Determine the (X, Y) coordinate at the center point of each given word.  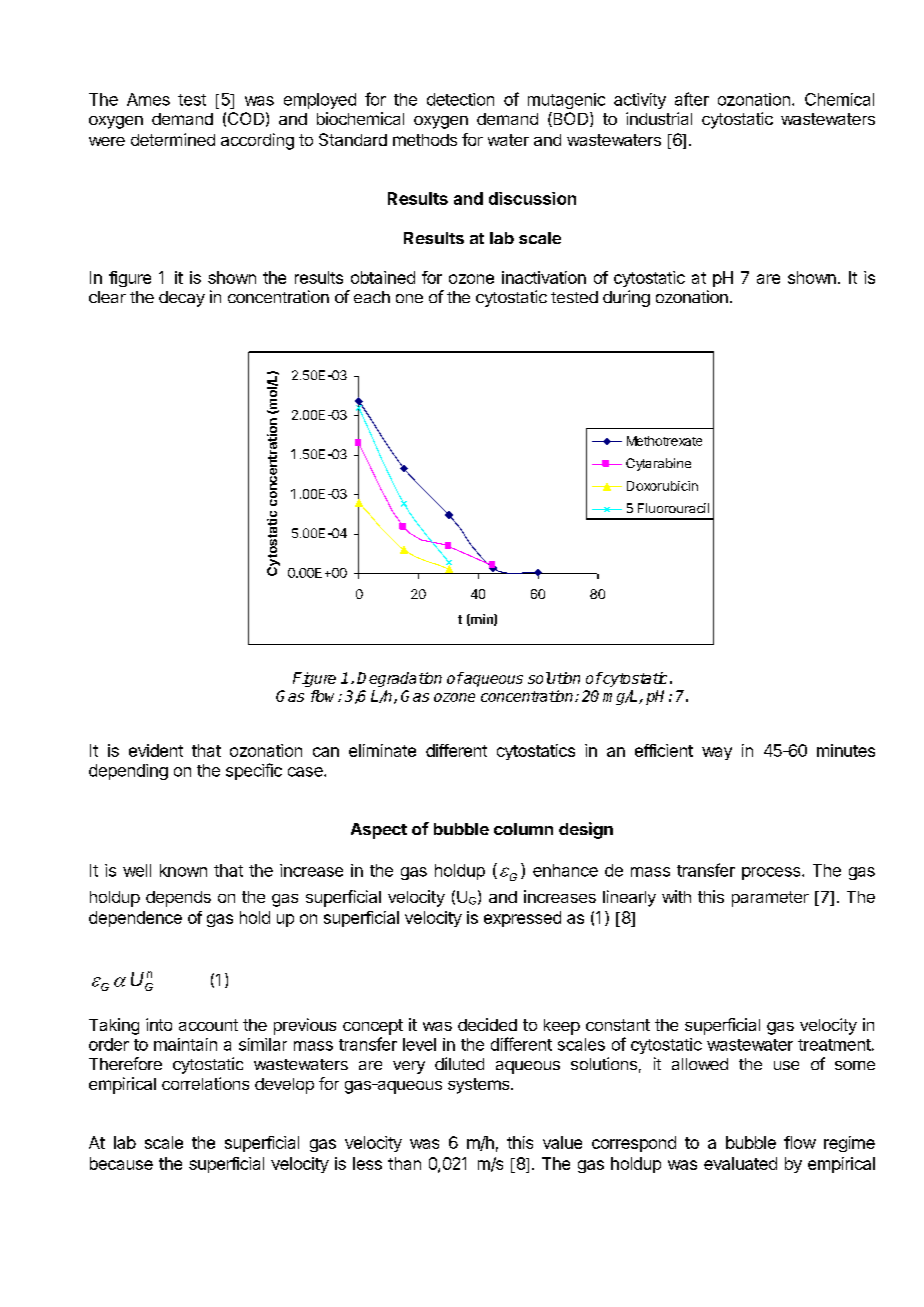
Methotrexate (664, 441)
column (523, 829)
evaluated (740, 1163)
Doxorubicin (662, 486)
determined (173, 139)
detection (460, 99)
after (692, 99)
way (717, 753)
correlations (205, 1083)
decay (182, 299)
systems (480, 1086)
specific (254, 771)
